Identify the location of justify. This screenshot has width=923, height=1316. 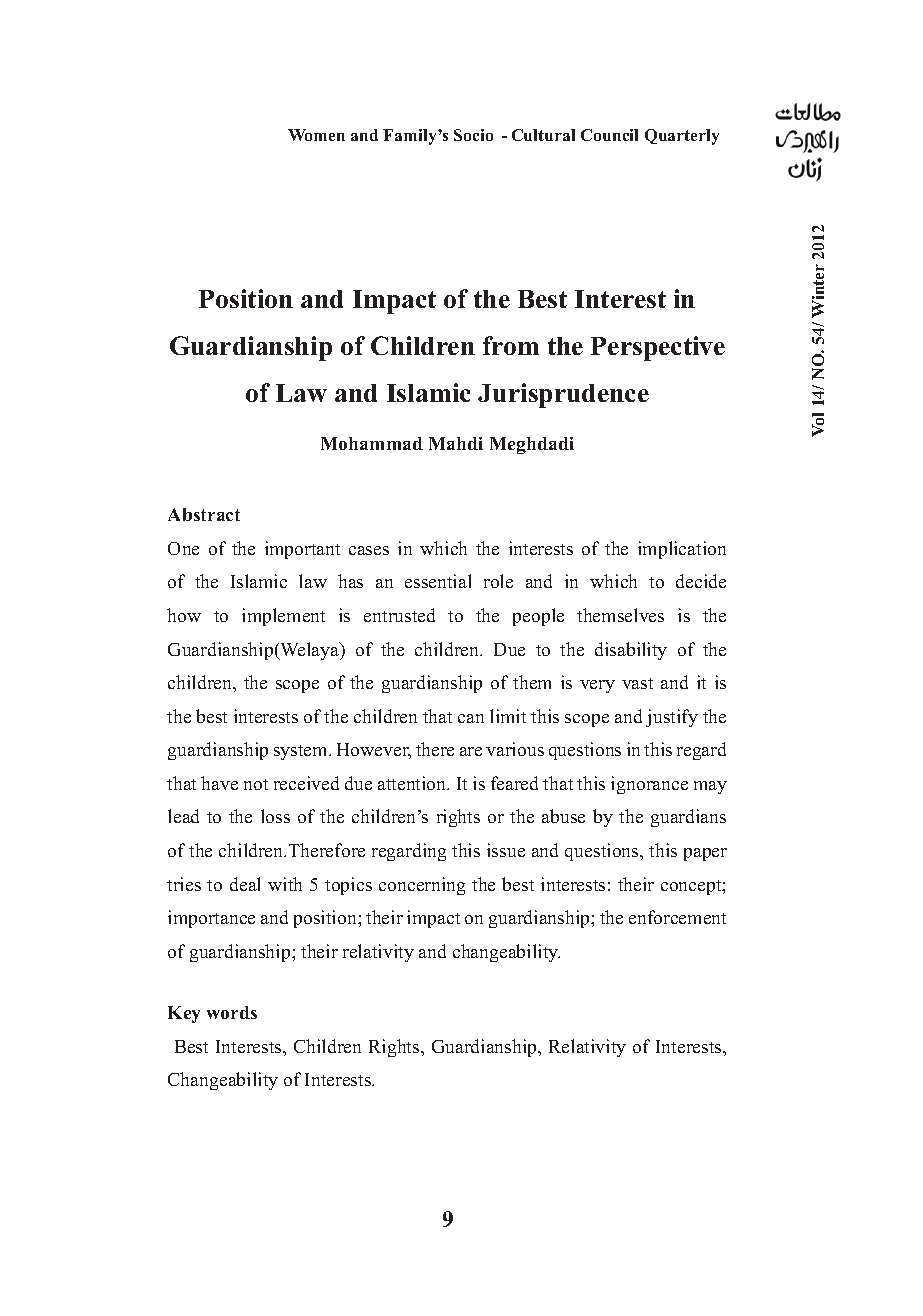
(672, 718).
